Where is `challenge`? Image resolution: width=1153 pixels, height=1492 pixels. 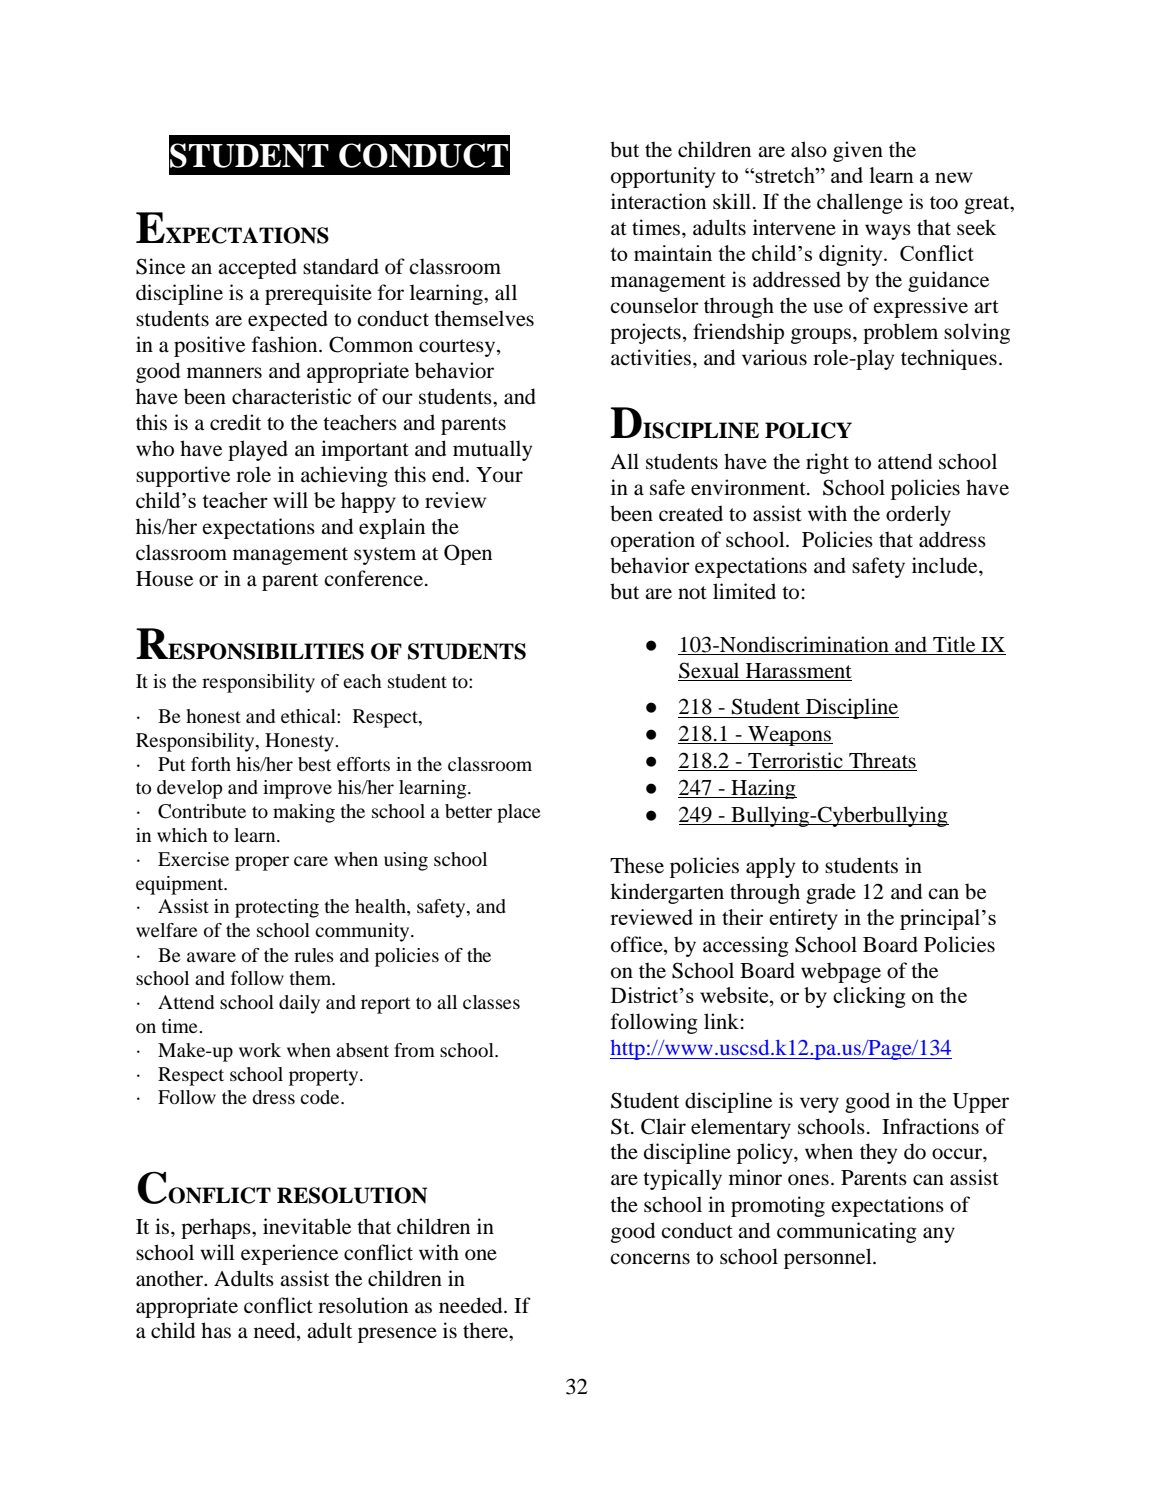 challenge is located at coordinates (860, 203).
